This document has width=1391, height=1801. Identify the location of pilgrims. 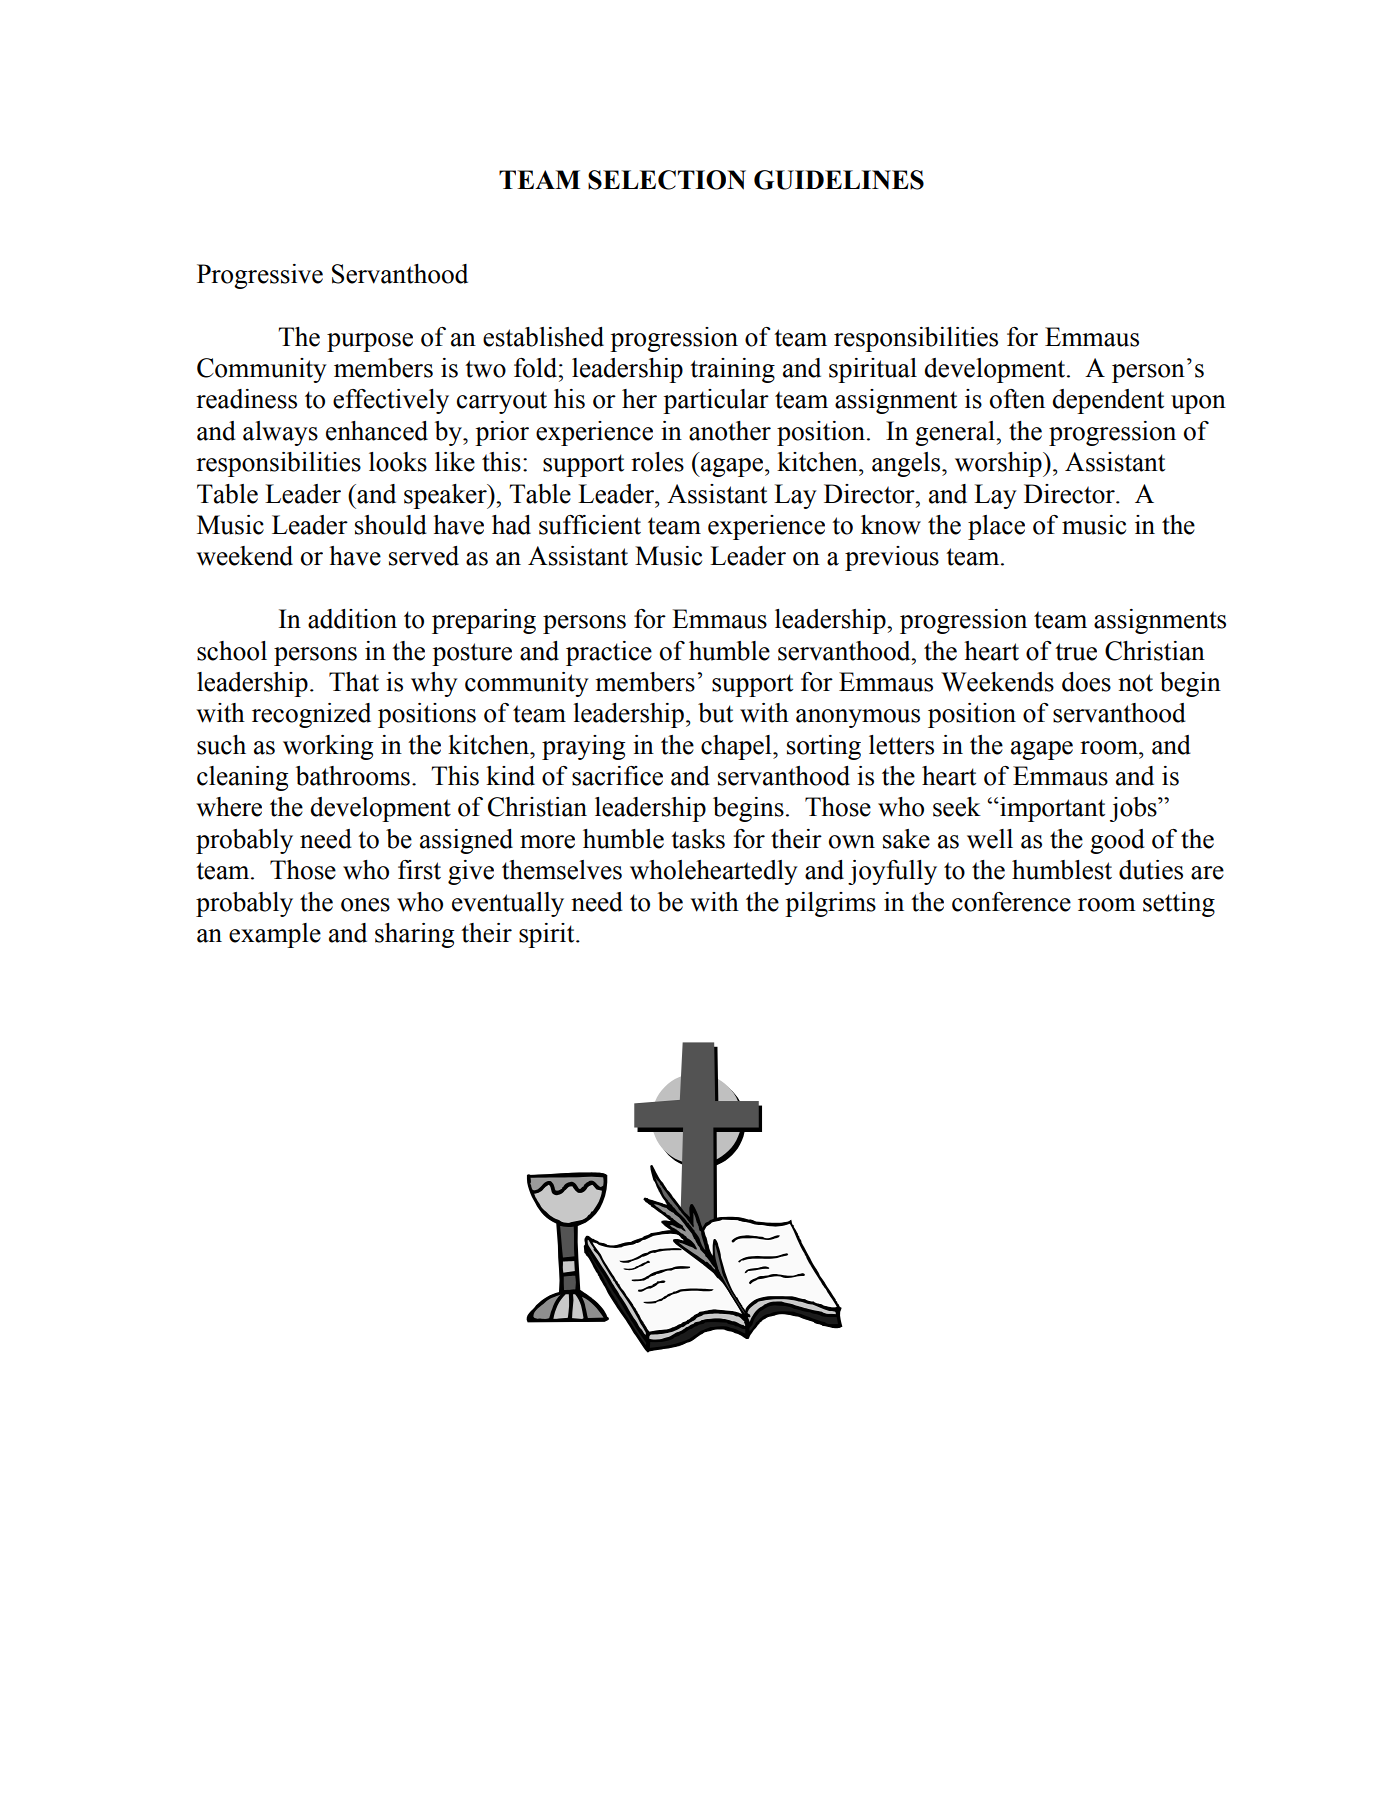
(830, 904).
